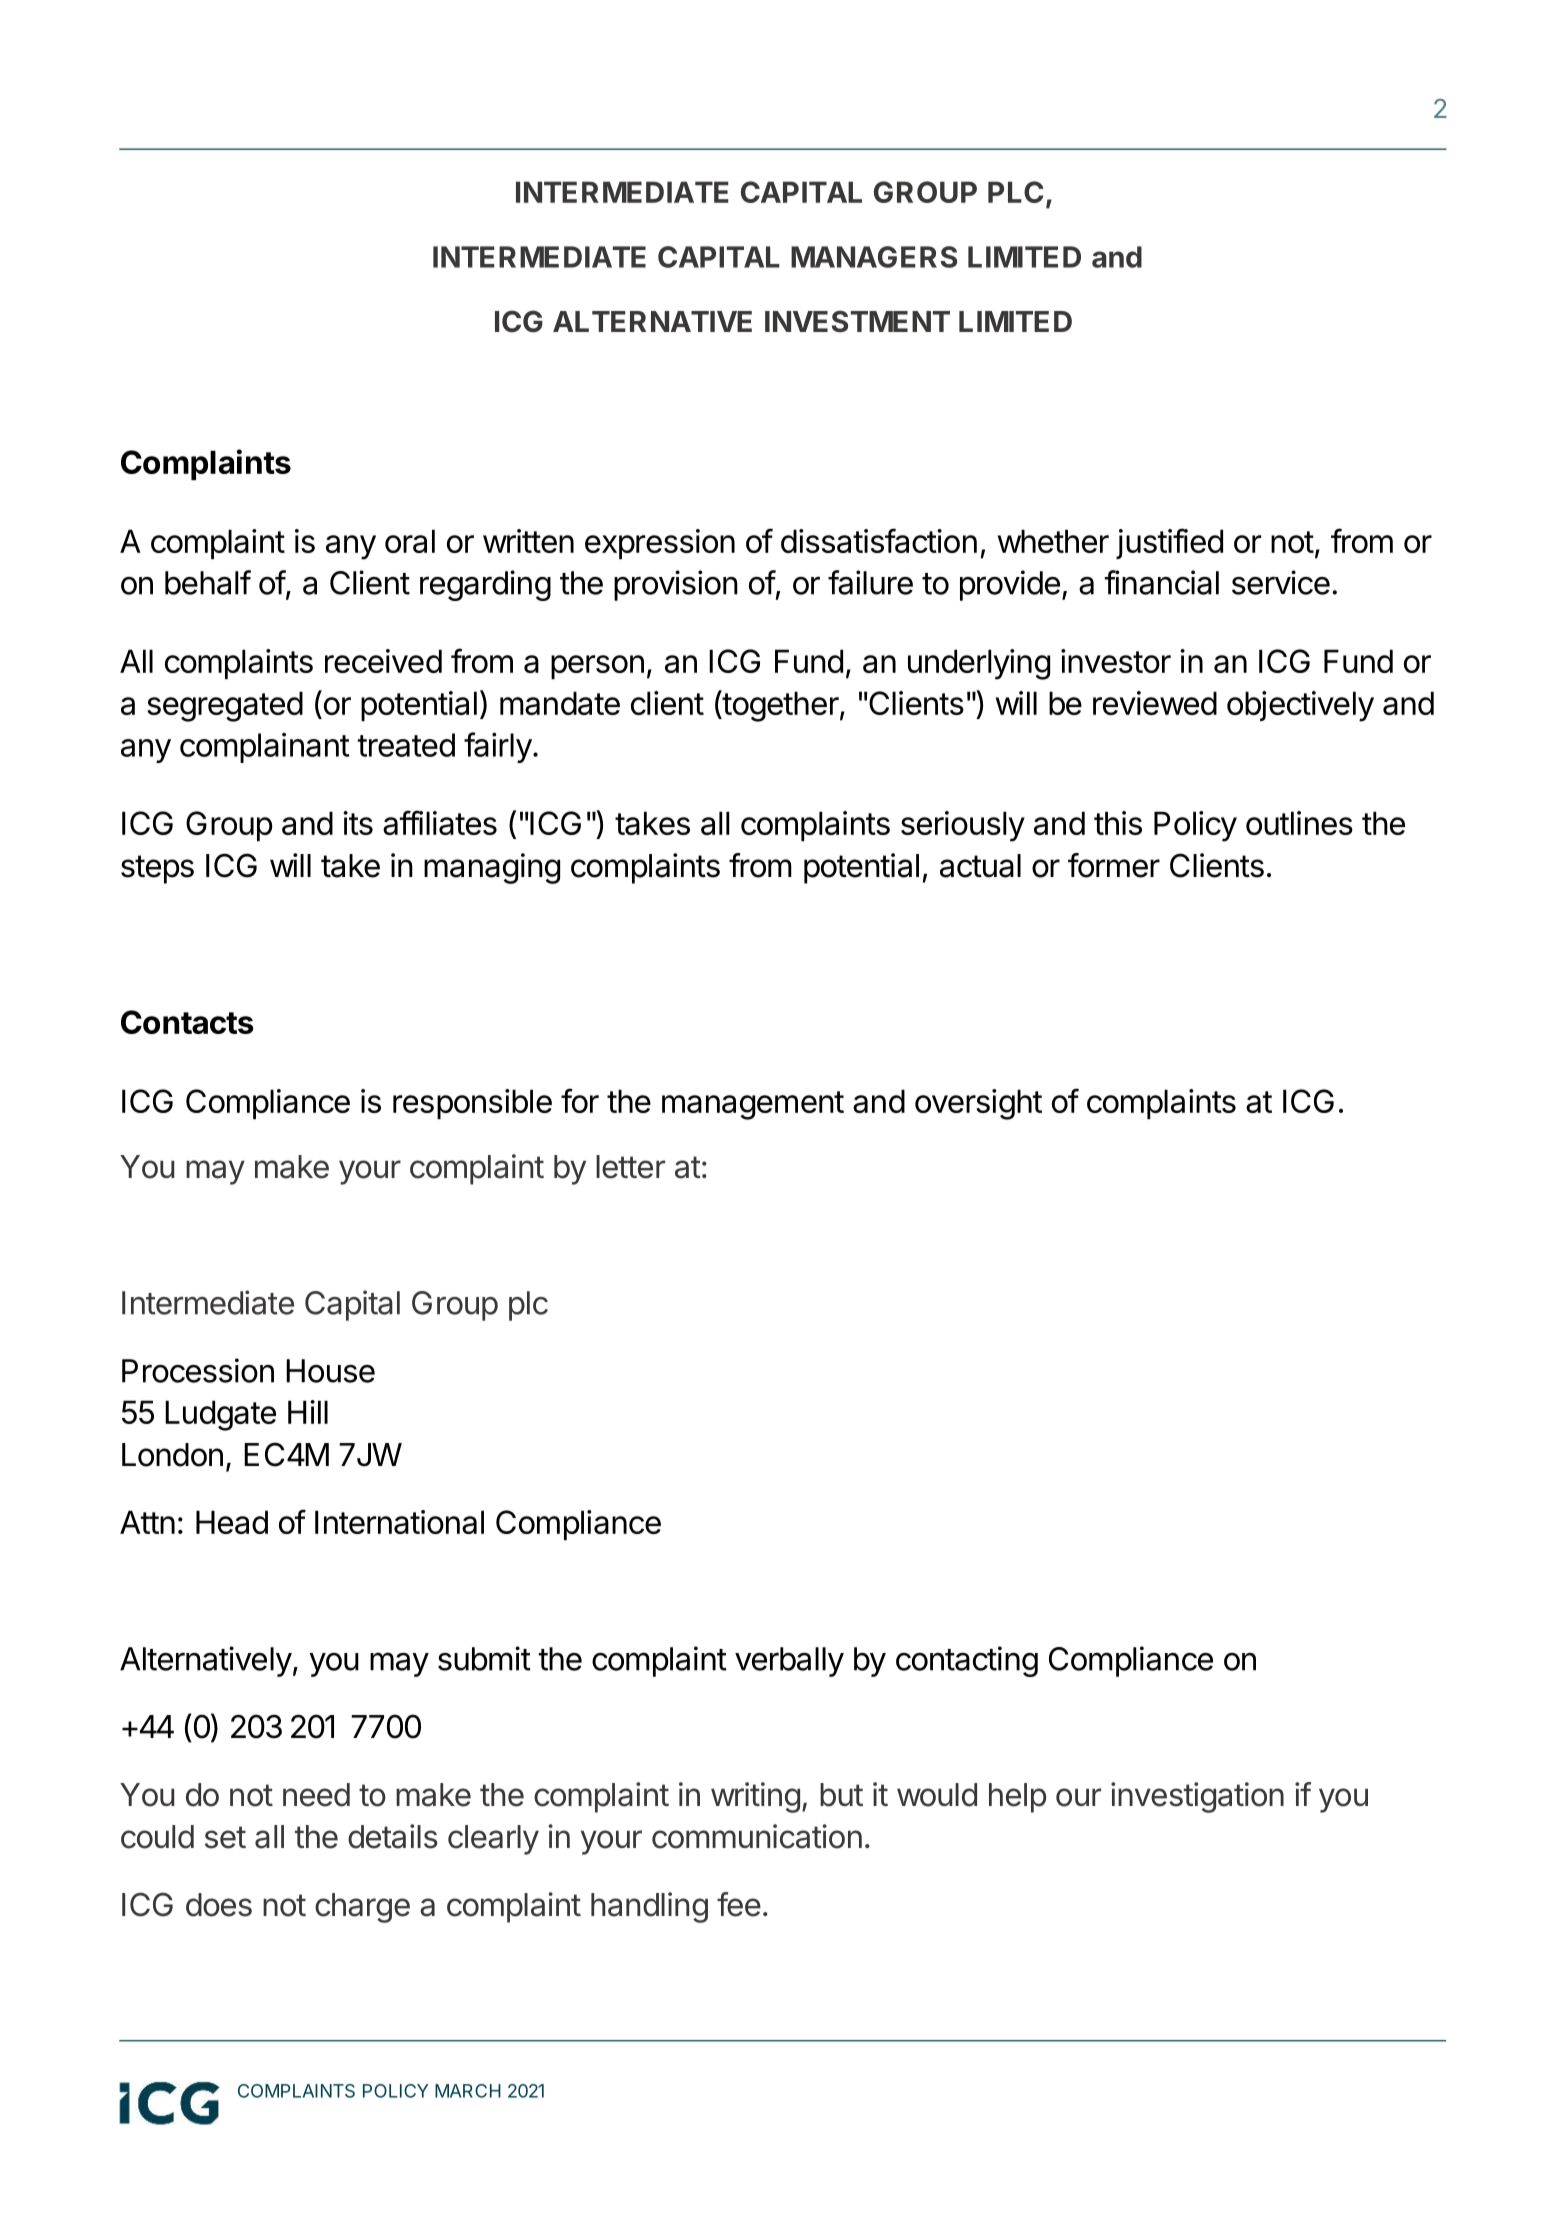 The height and width of the page is (2215, 1566). I want to click on investor, so click(1116, 661).
